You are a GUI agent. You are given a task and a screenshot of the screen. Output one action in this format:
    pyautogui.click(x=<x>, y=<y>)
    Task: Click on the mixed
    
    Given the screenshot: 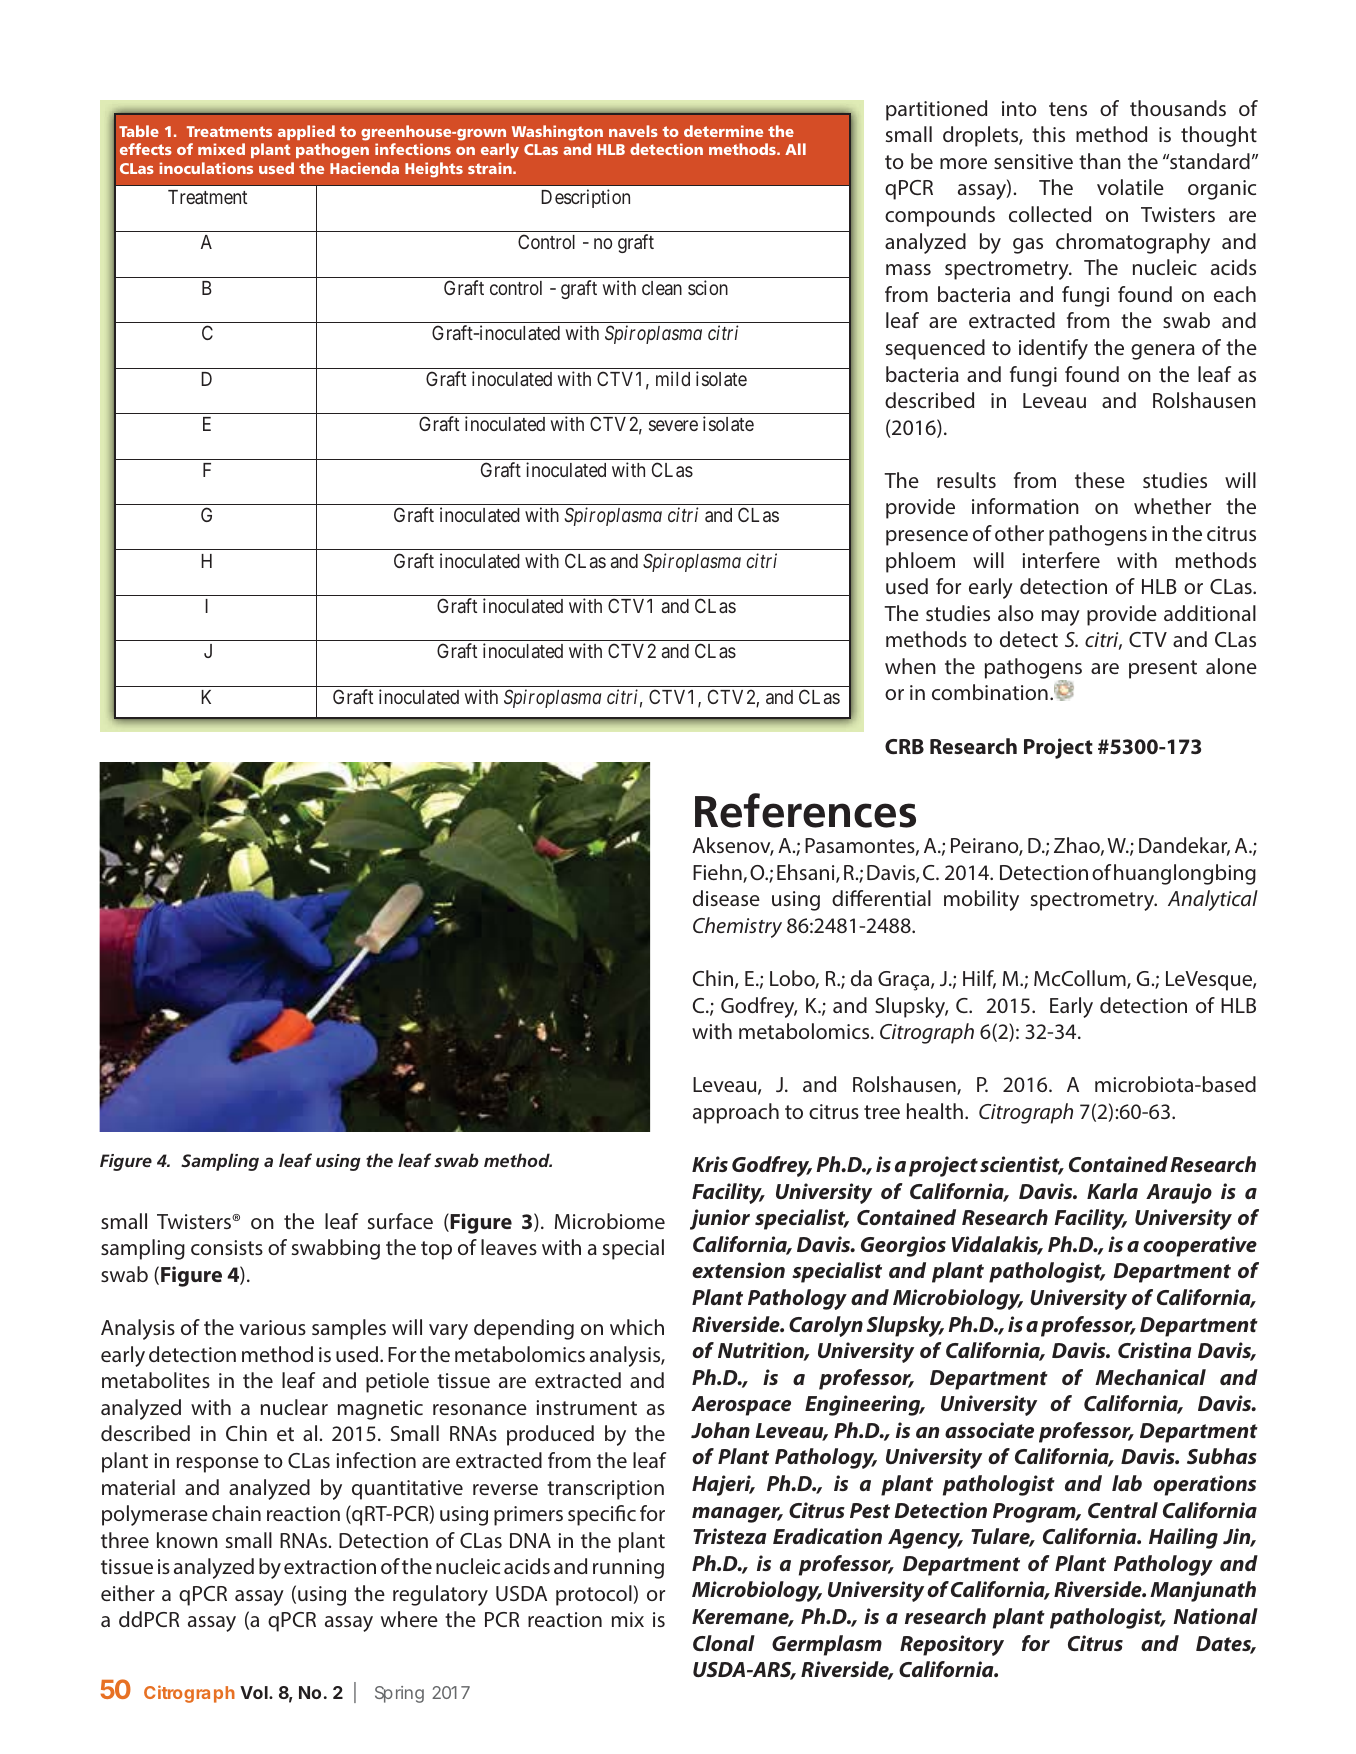 What is the action you would take?
    pyautogui.click(x=221, y=149)
